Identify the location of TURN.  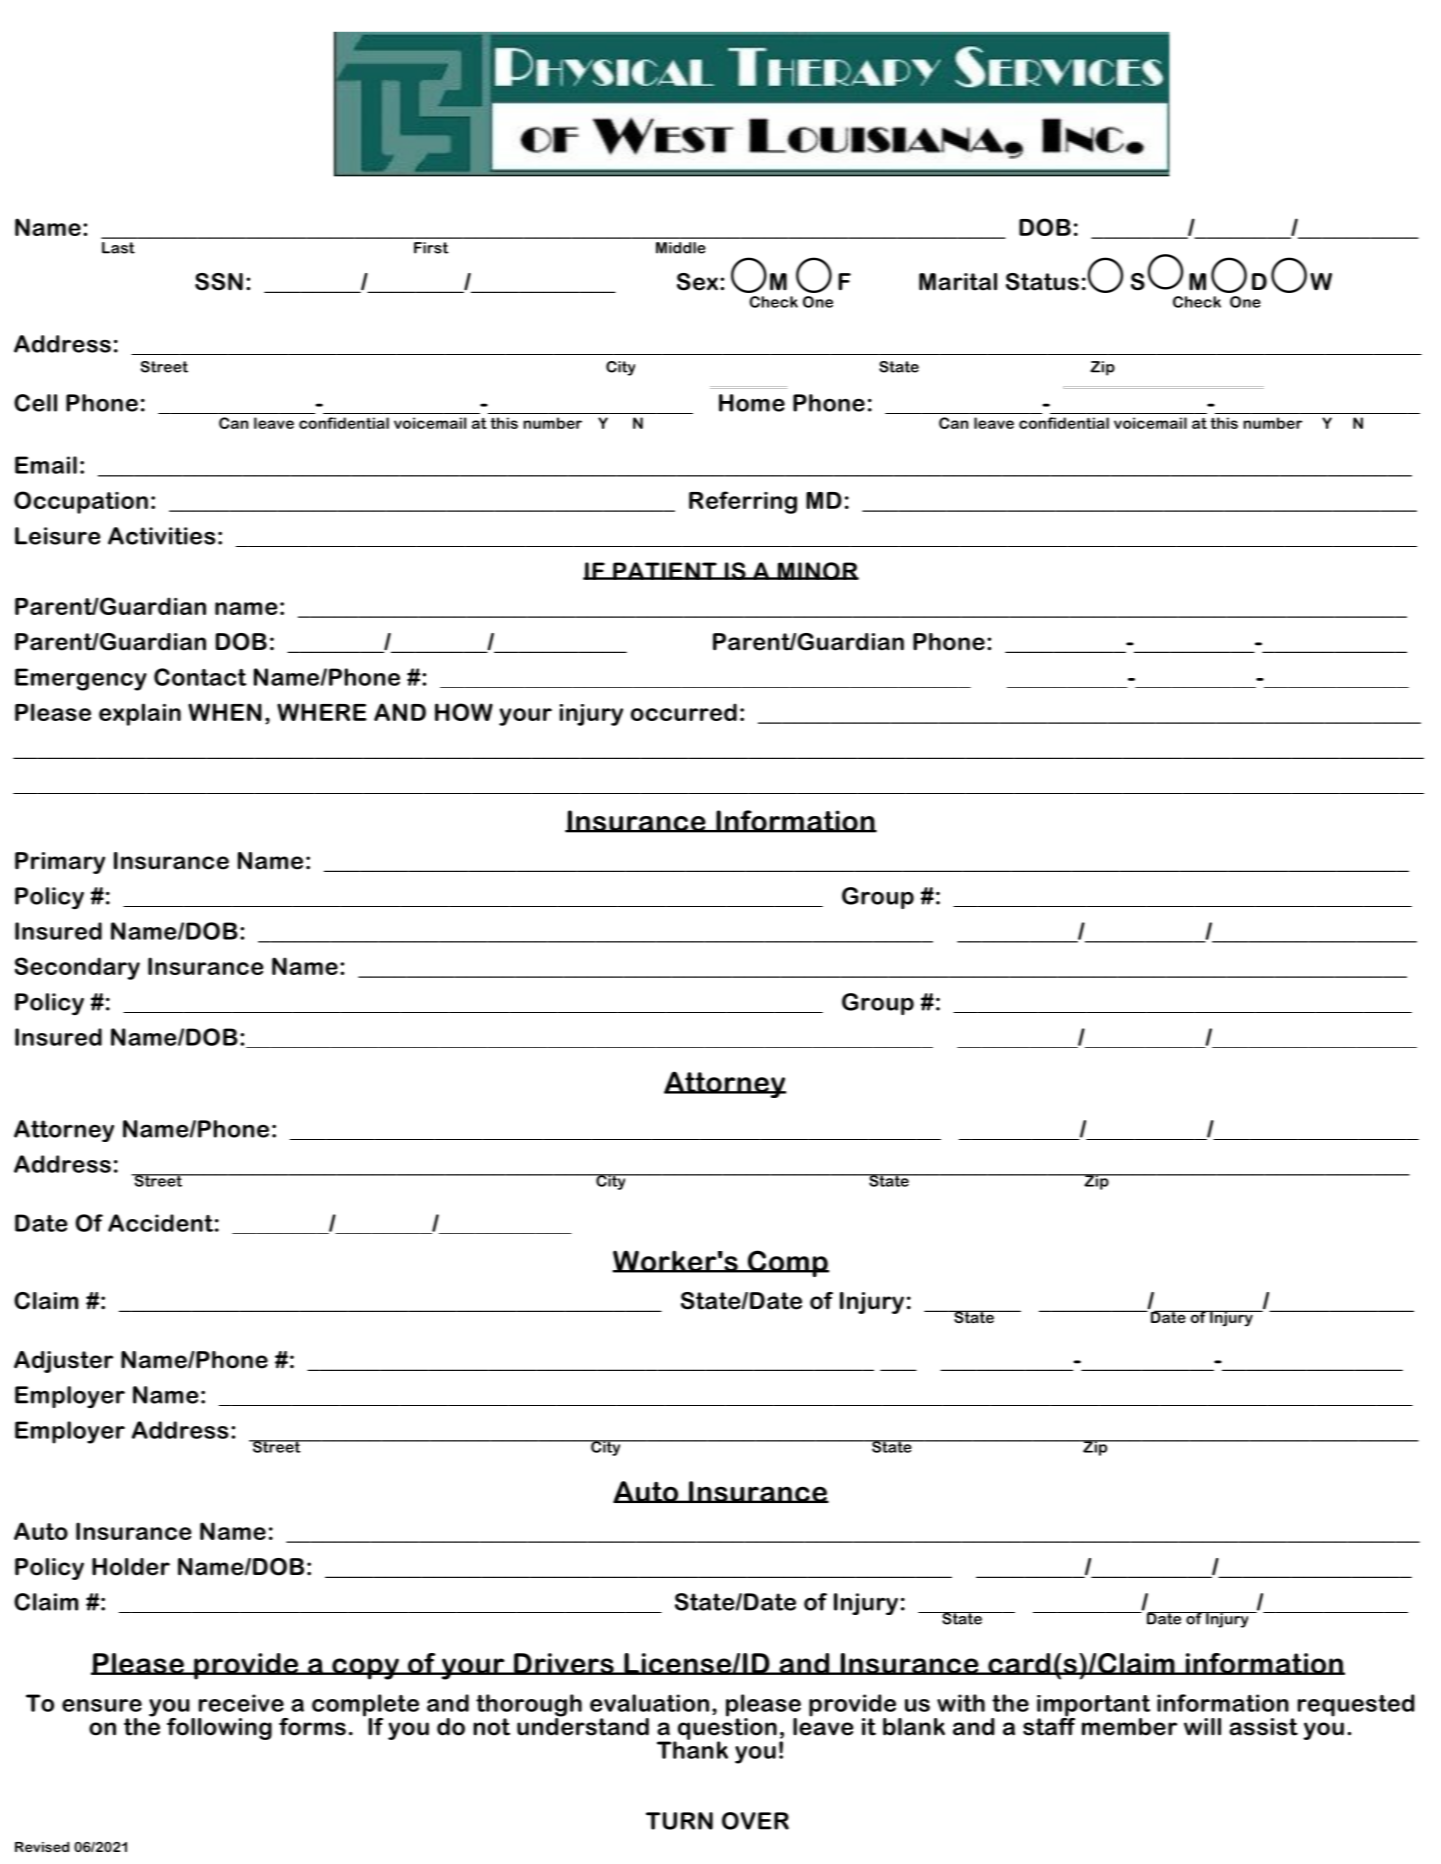
(679, 1821).
